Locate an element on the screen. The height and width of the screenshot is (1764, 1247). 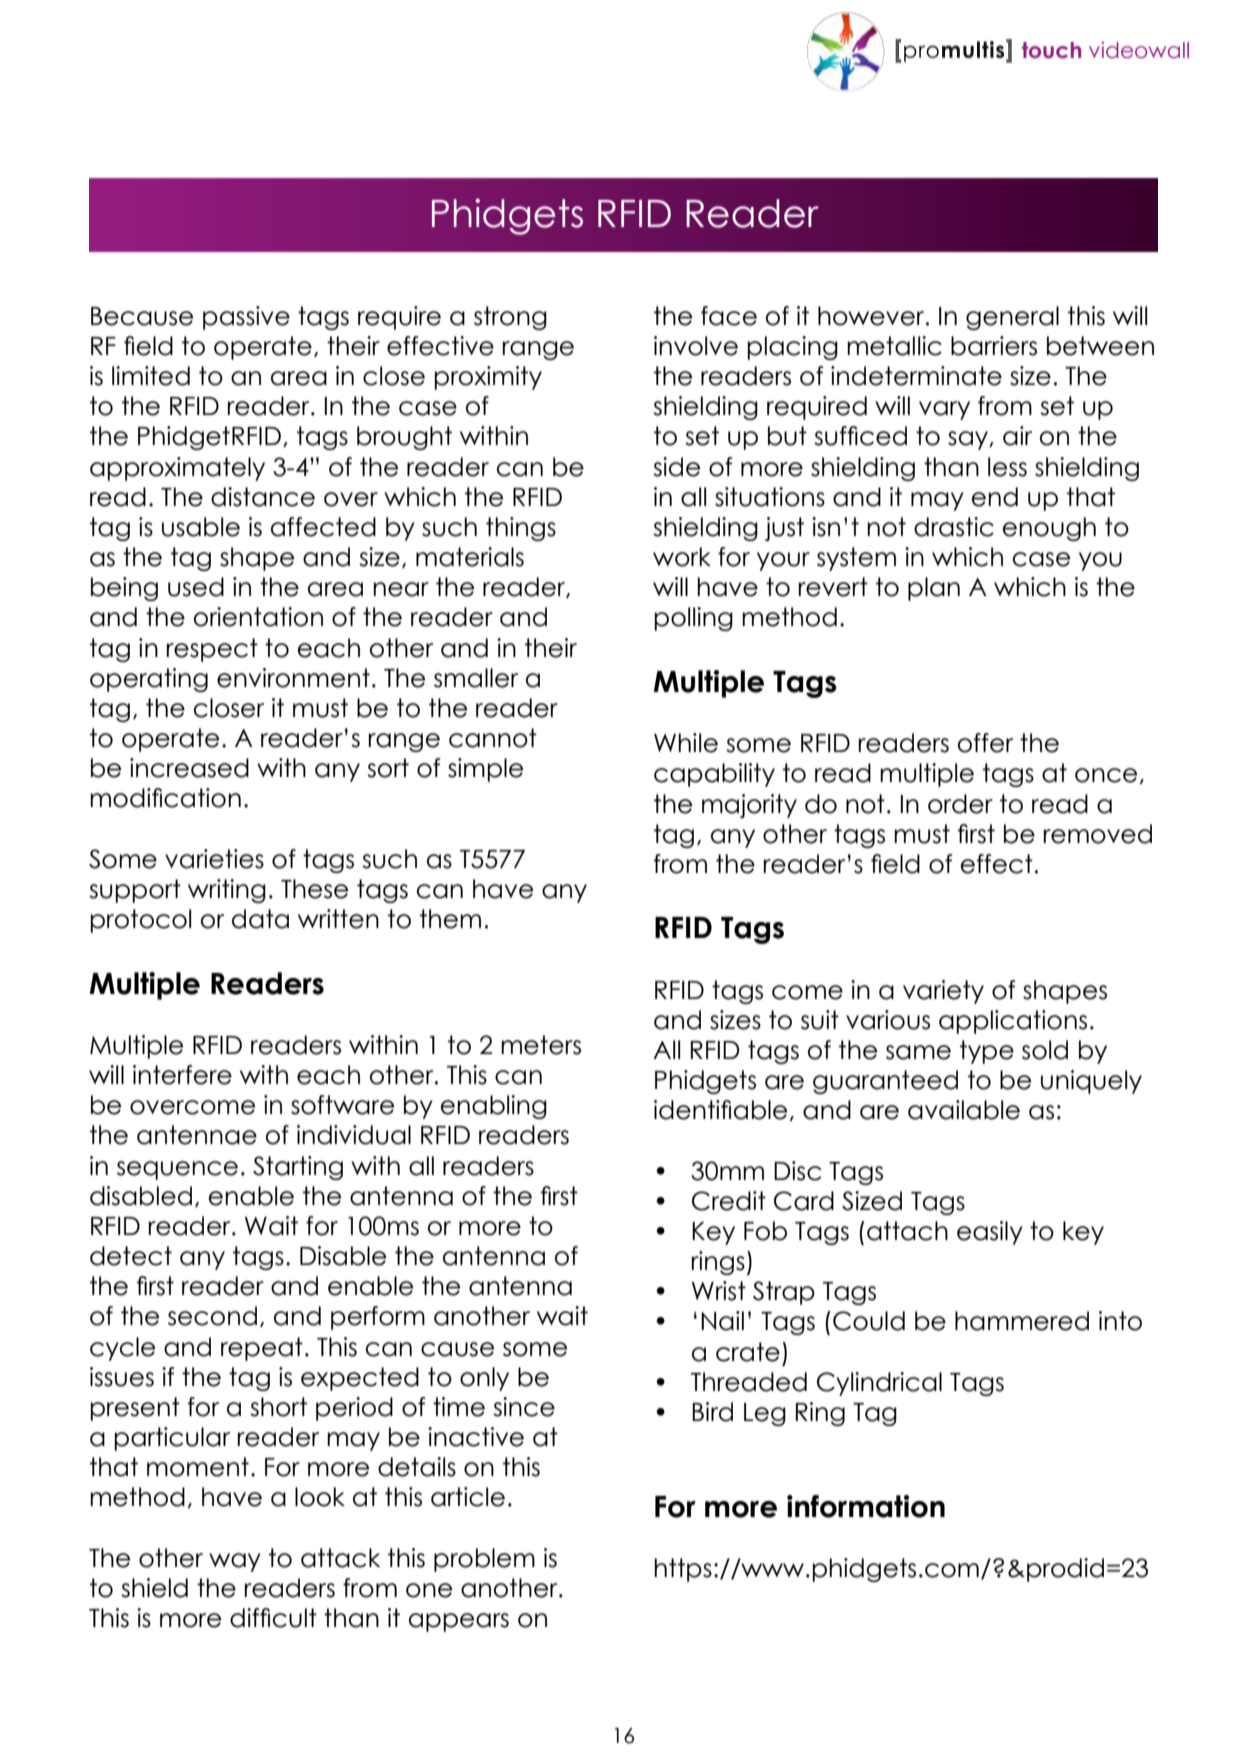
distance is located at coordinates (263, 497).
